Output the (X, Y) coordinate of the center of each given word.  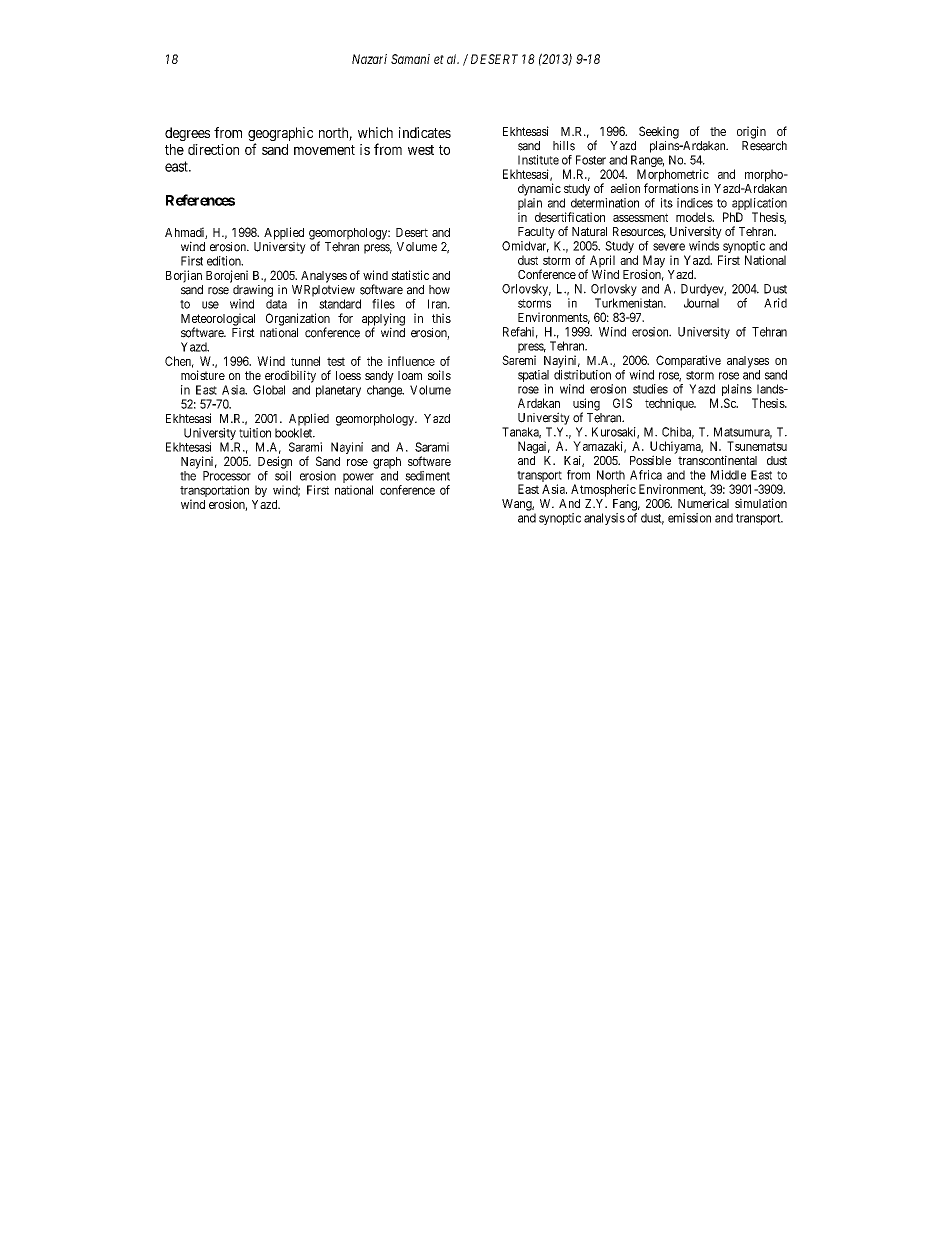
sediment (427, 476)
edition (225, 261)
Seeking (659, 132)
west (421, 150)
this (441, 318)
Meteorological (218, 320)
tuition (255, 433)
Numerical (703, 503)
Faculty (536, 233)
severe (669, 247)
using (586, 405)
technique (670, 404)
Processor (227, 476)
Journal (701, 303)
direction (213, 149)
